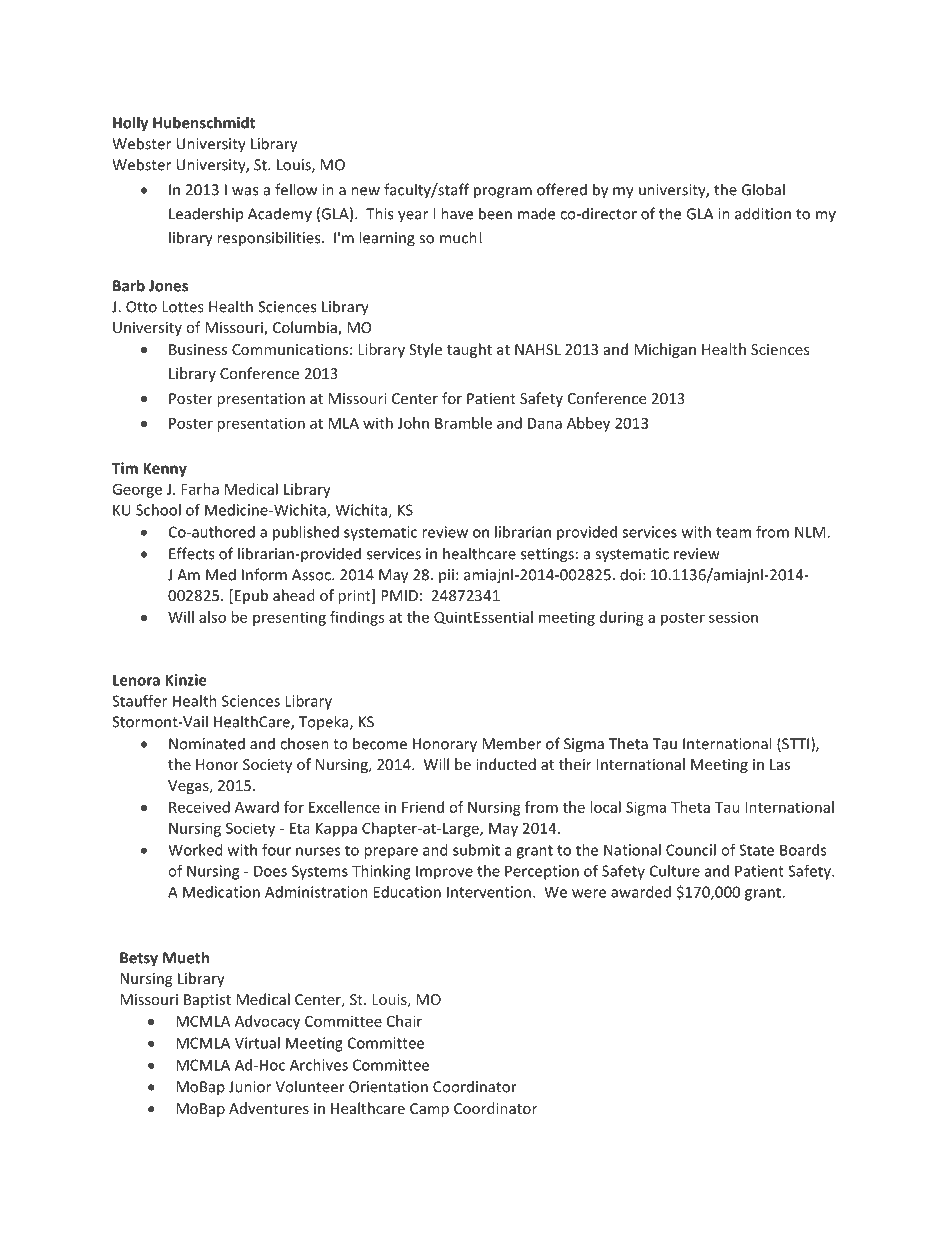 This page has width=952, height=1233. I want to click on was, so click(245, 191).
